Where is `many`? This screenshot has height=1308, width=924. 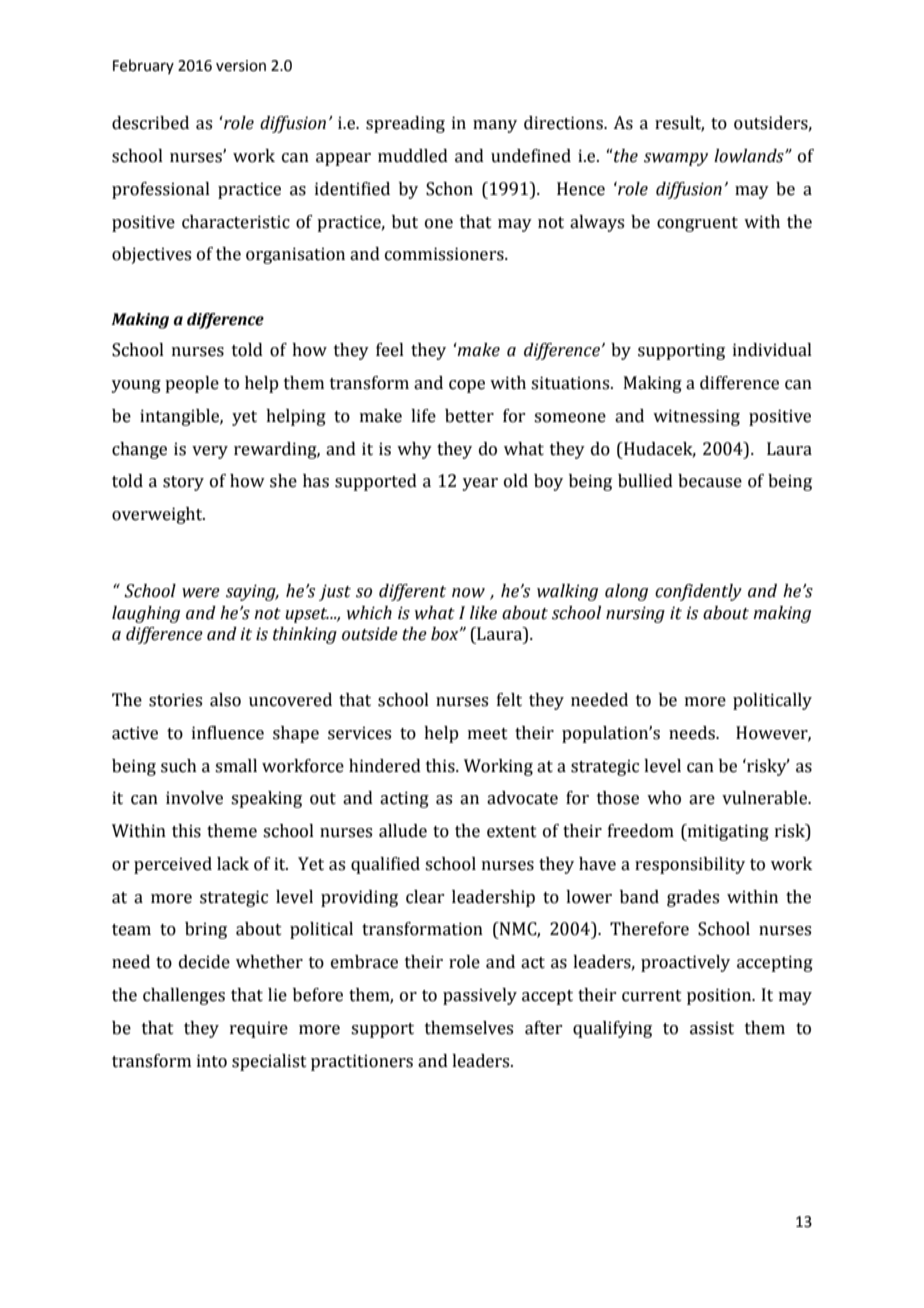
many is located at coordinates (495, 126).
